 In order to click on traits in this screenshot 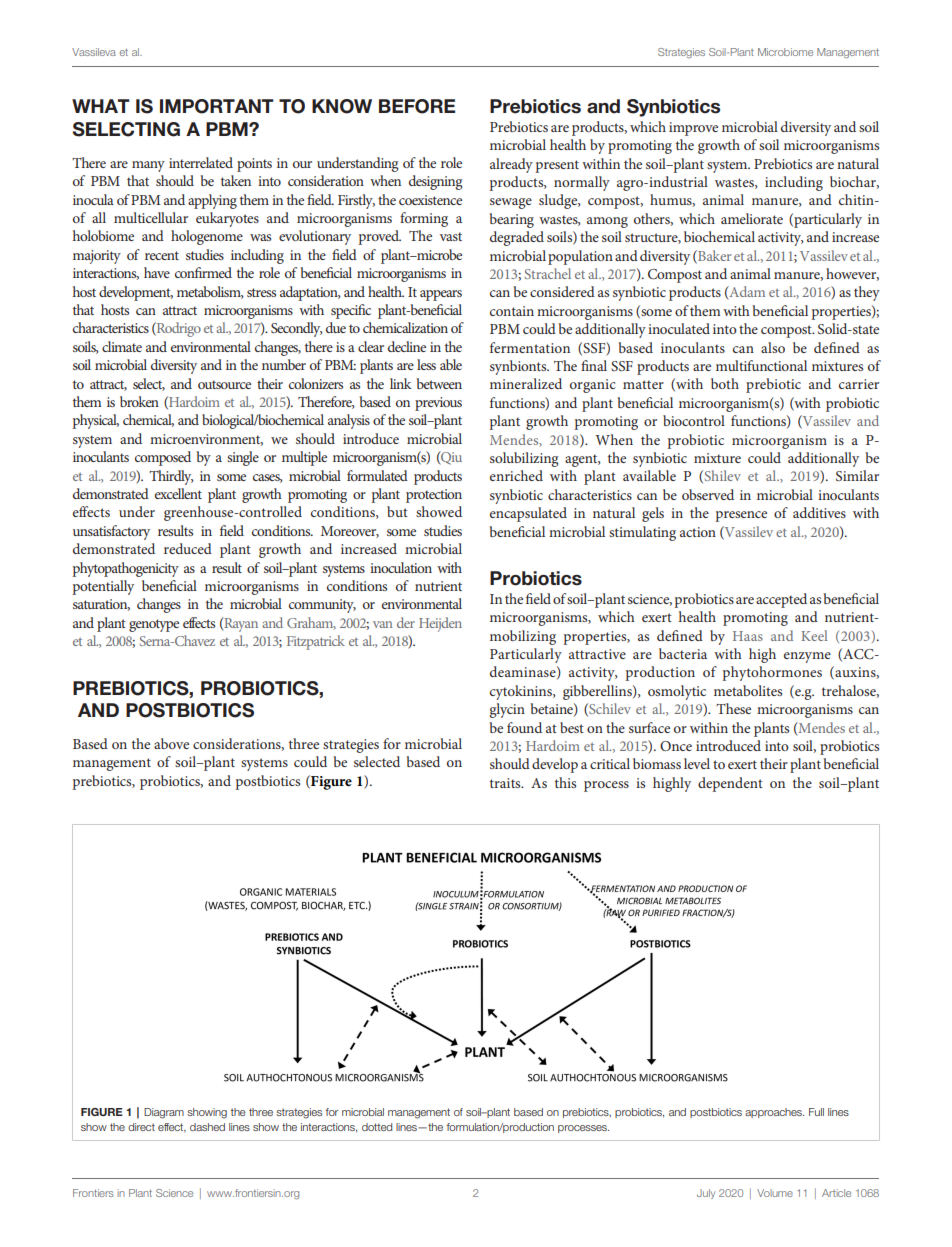, I will do `click(506, 783)`.
